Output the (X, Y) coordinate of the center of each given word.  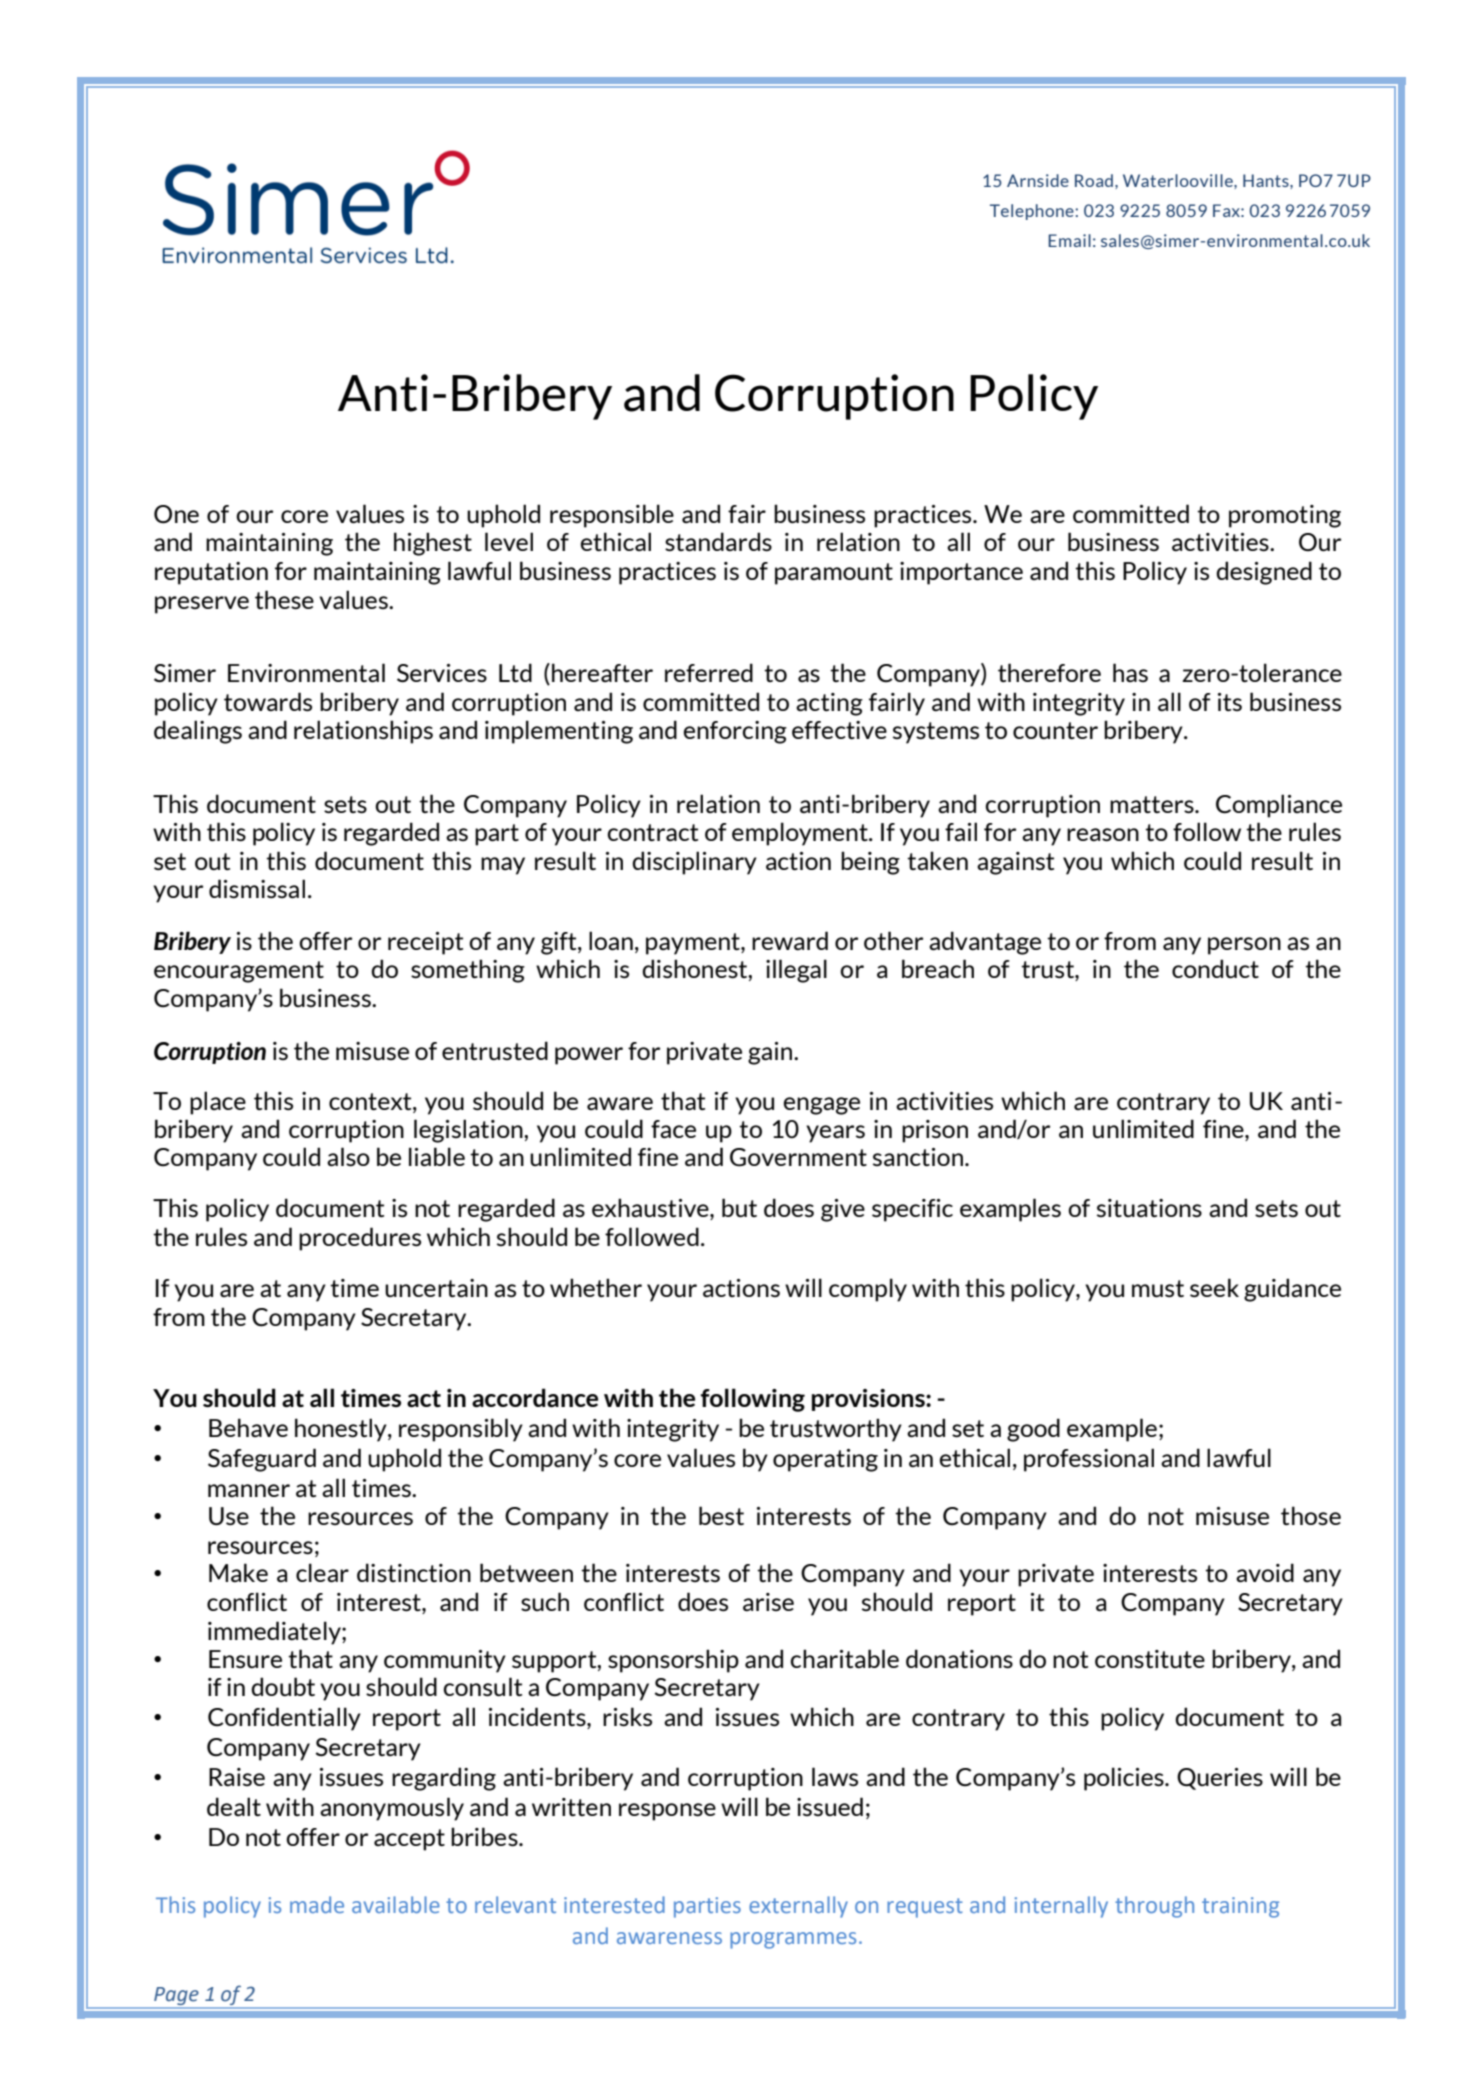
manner (249, 1490)
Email (1069, 240)
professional (1089, 1460)
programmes (793, 1940)
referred (709, 672)
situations (1149, 1208)
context (371, 1101)
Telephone (1033, 212)
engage (821, 1106)
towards (268, 701)
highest (433, 544)
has (1130, 672)
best (721, 1515)
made (317, 1904)
